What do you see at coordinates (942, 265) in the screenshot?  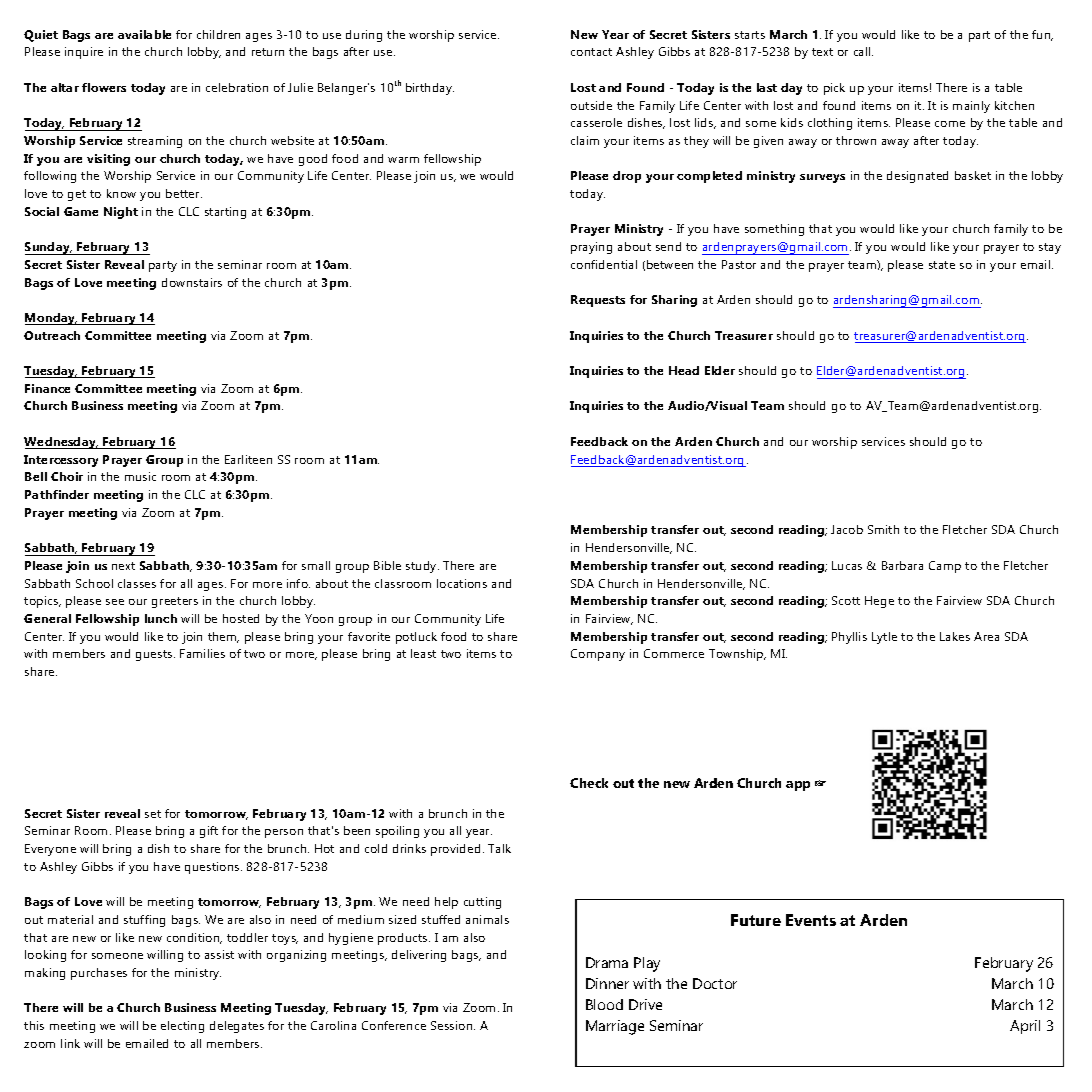 I see `state` at bounding box center [942, 265].
